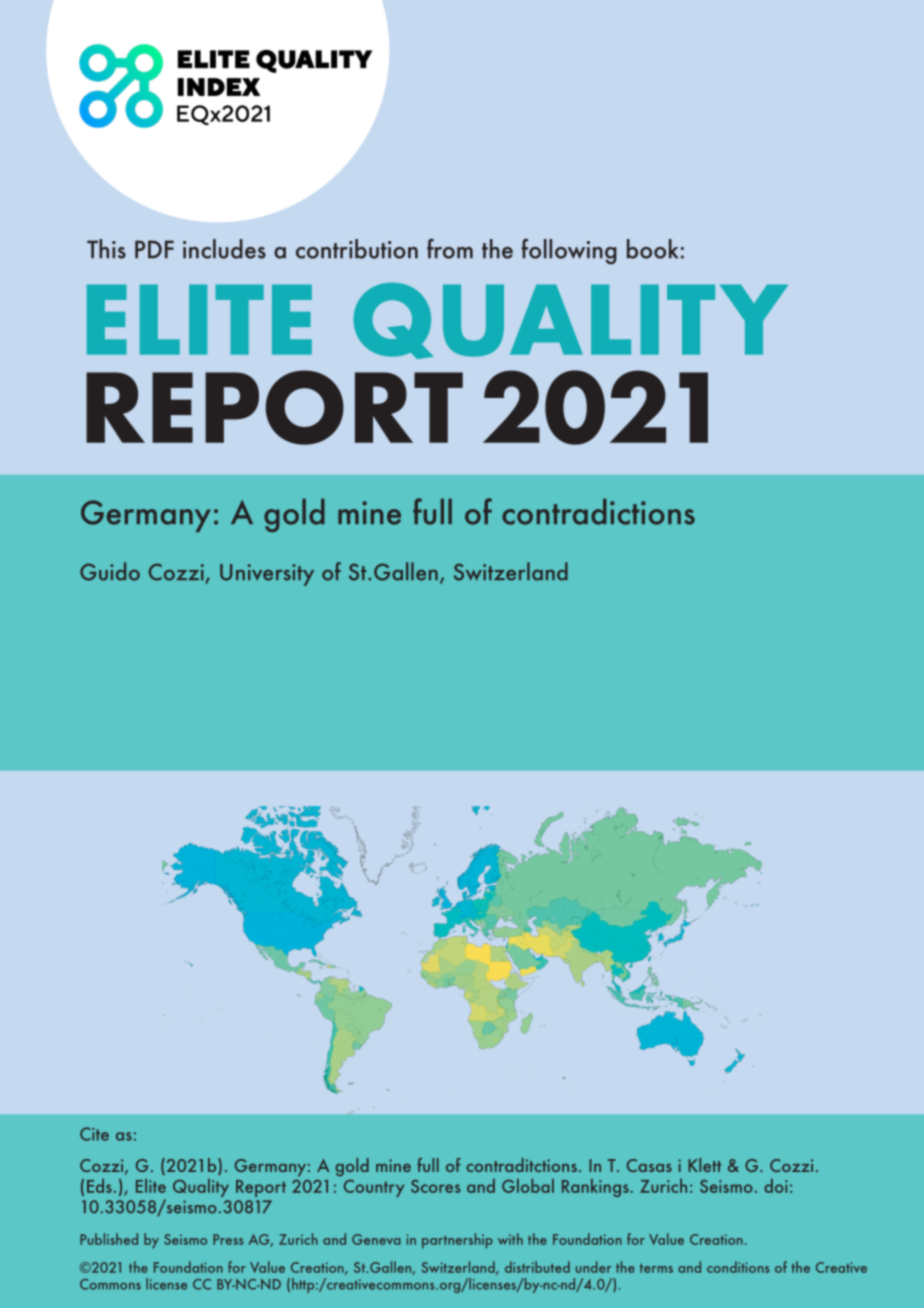 The image size is (924, 1308). I want to click on partnership, so click(457, 1241).
